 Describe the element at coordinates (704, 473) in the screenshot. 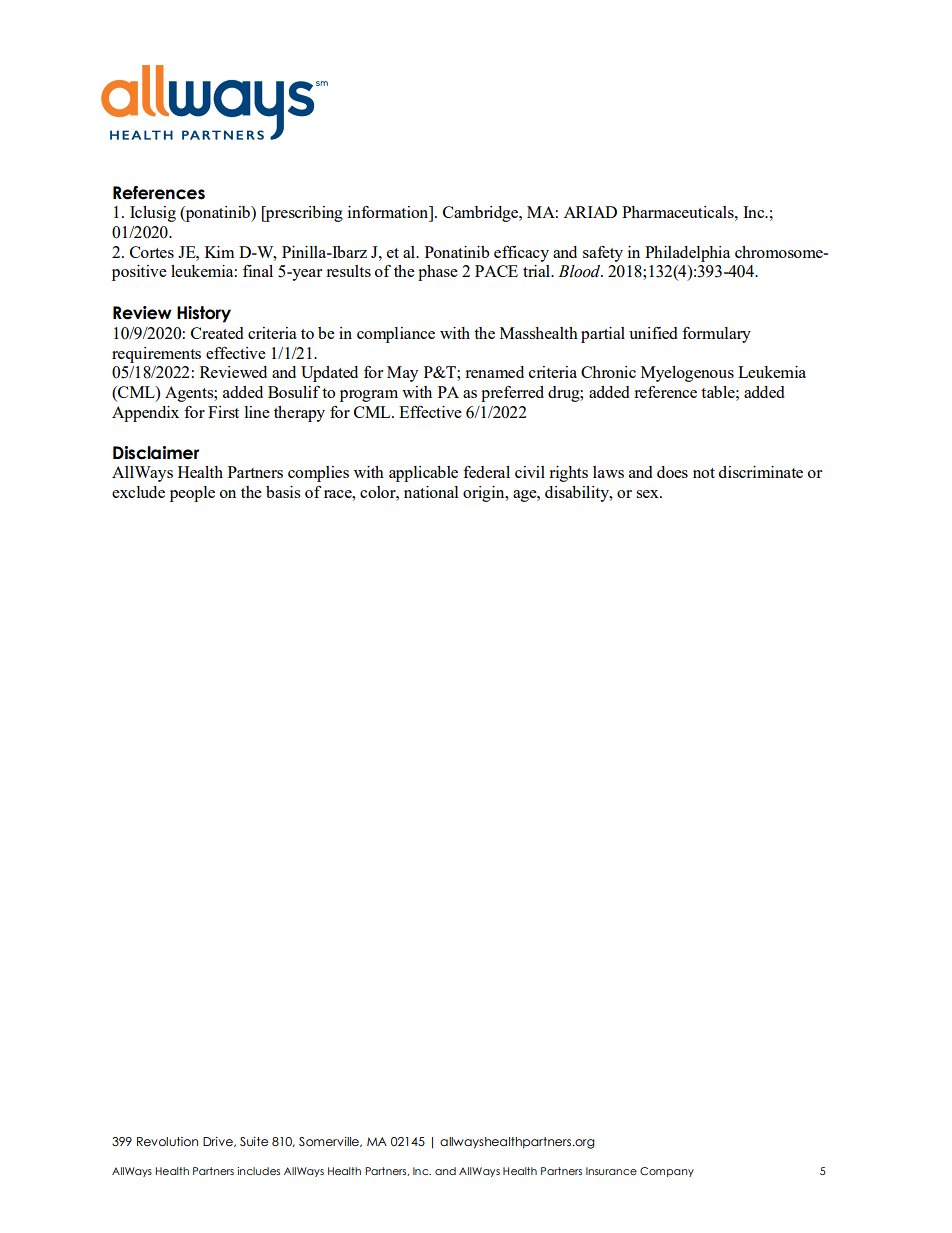

I see `not` at that location.
